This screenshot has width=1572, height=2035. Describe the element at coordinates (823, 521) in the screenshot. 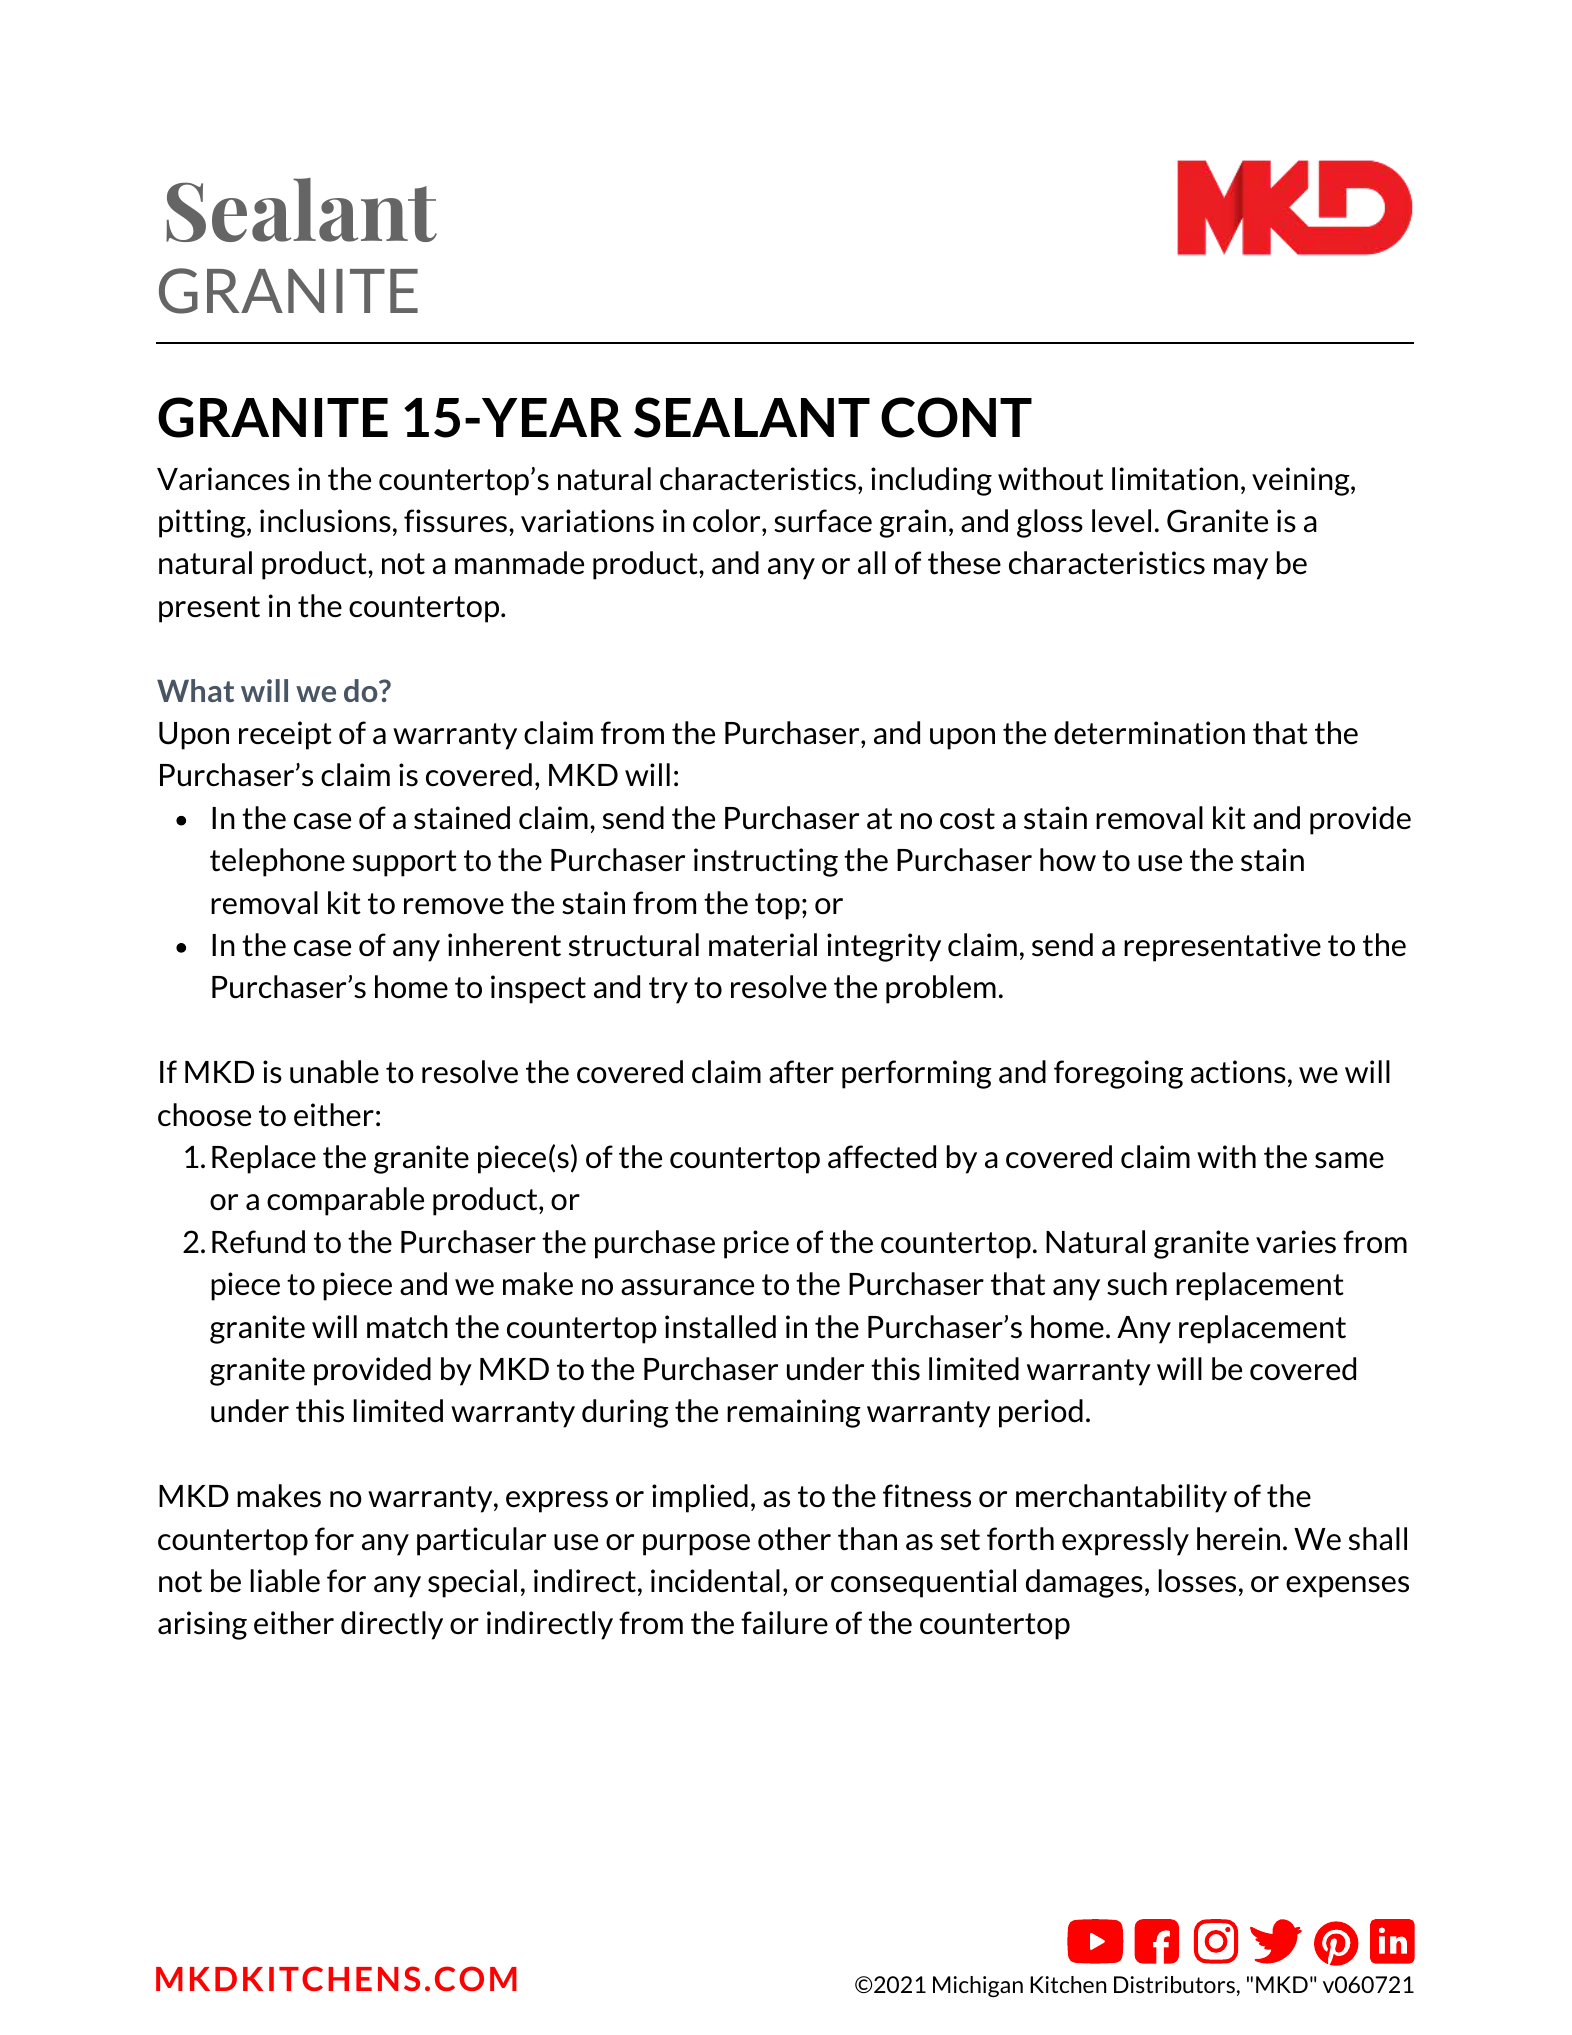

I see `surface` at that location.
